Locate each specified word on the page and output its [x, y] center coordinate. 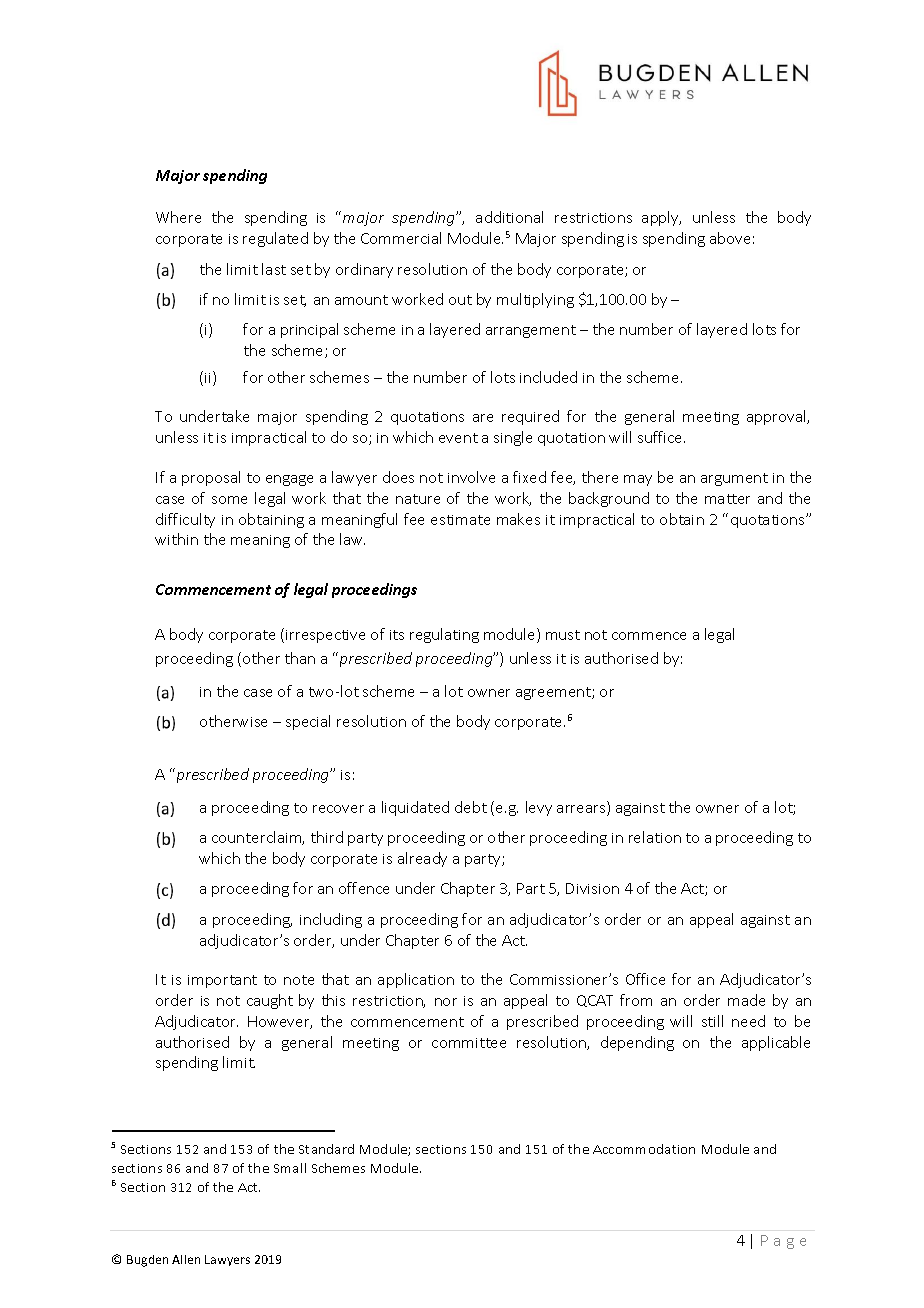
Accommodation [644, 1149]
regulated [275, 239]
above [730, 238]
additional [509, 217]
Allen [186, 1259]
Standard [326, 1149]
